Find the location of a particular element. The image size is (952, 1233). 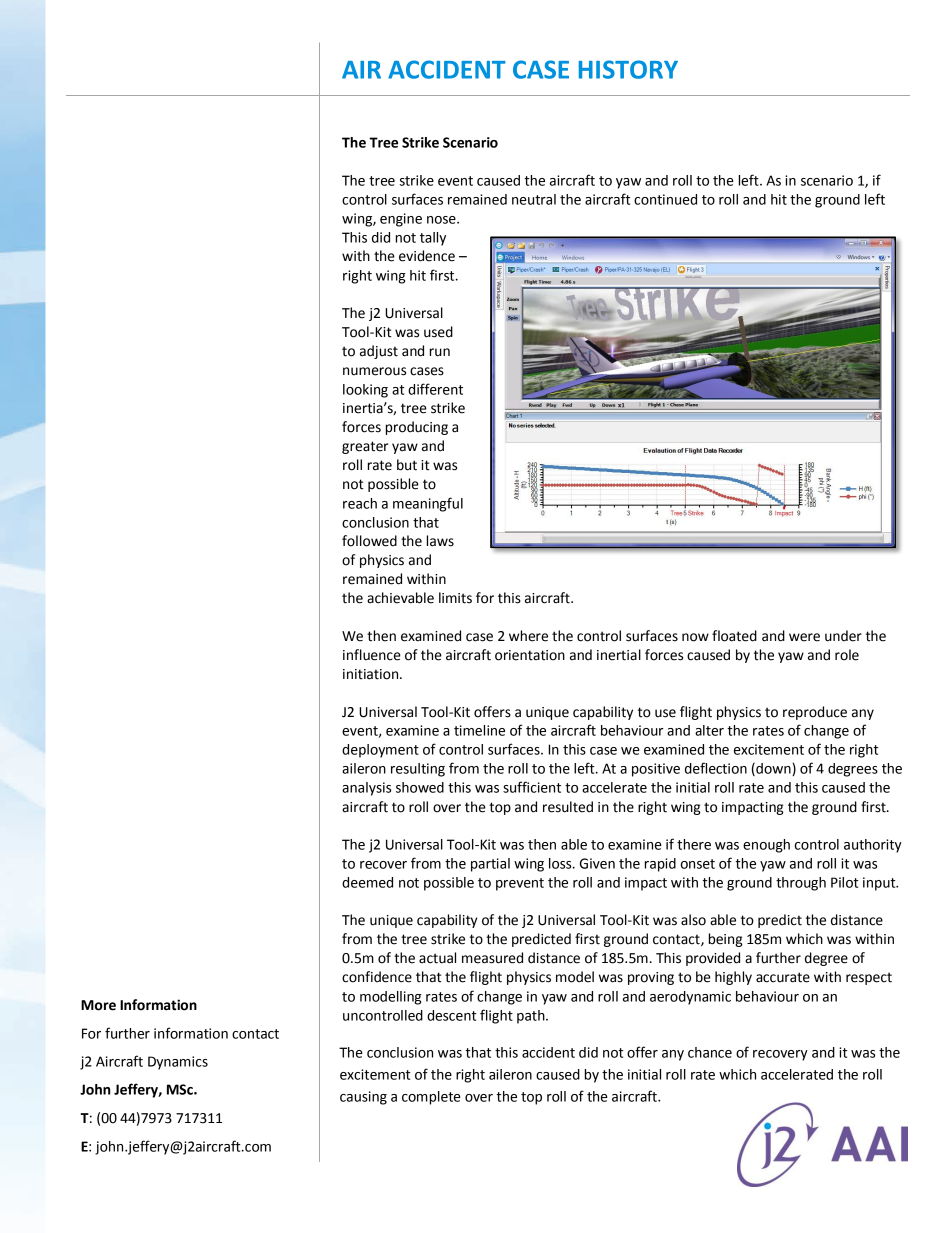

producing is located at coordinates (417, 428).
